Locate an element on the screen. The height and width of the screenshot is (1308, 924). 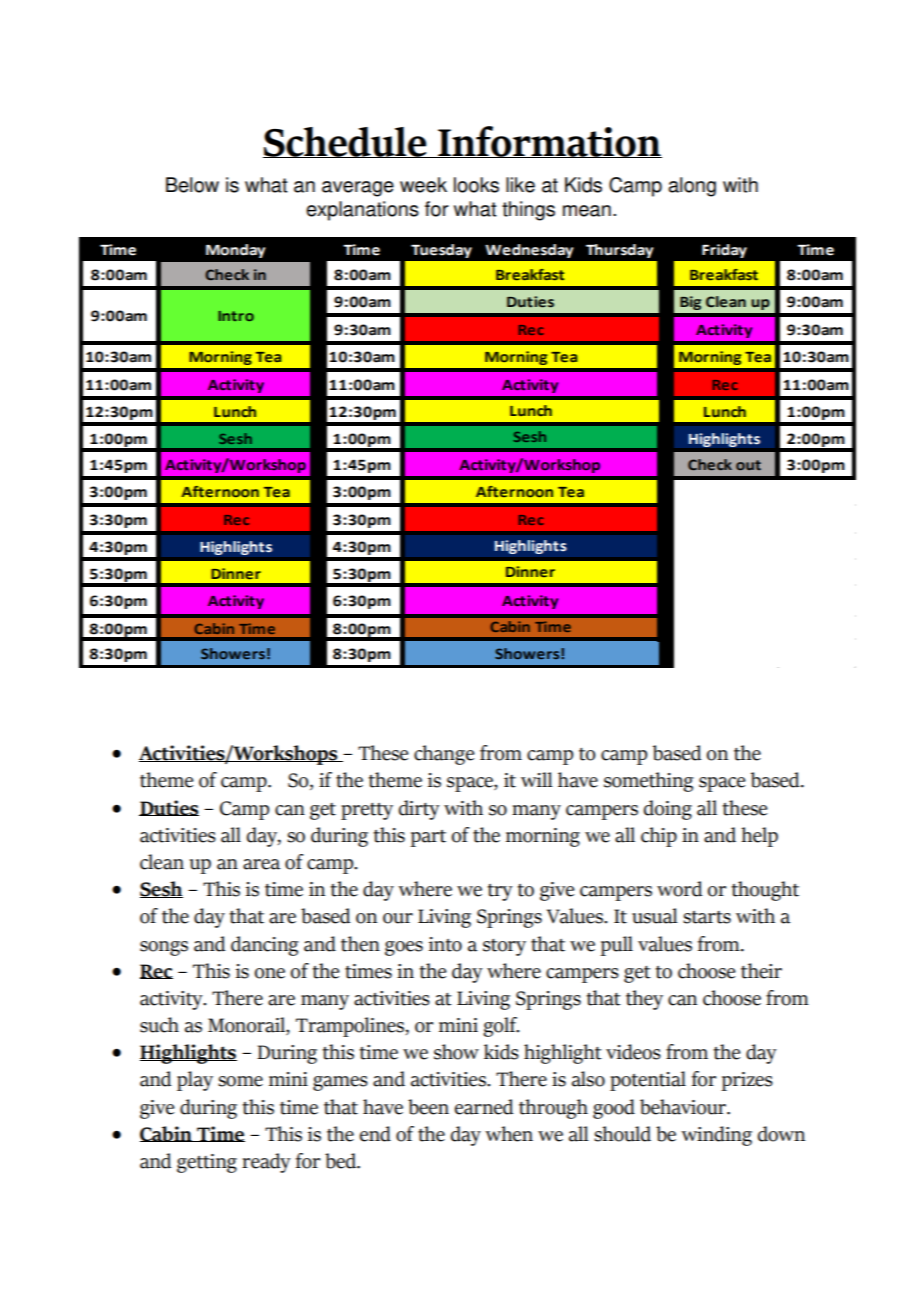
Below is located at coordinates (192, 185).
